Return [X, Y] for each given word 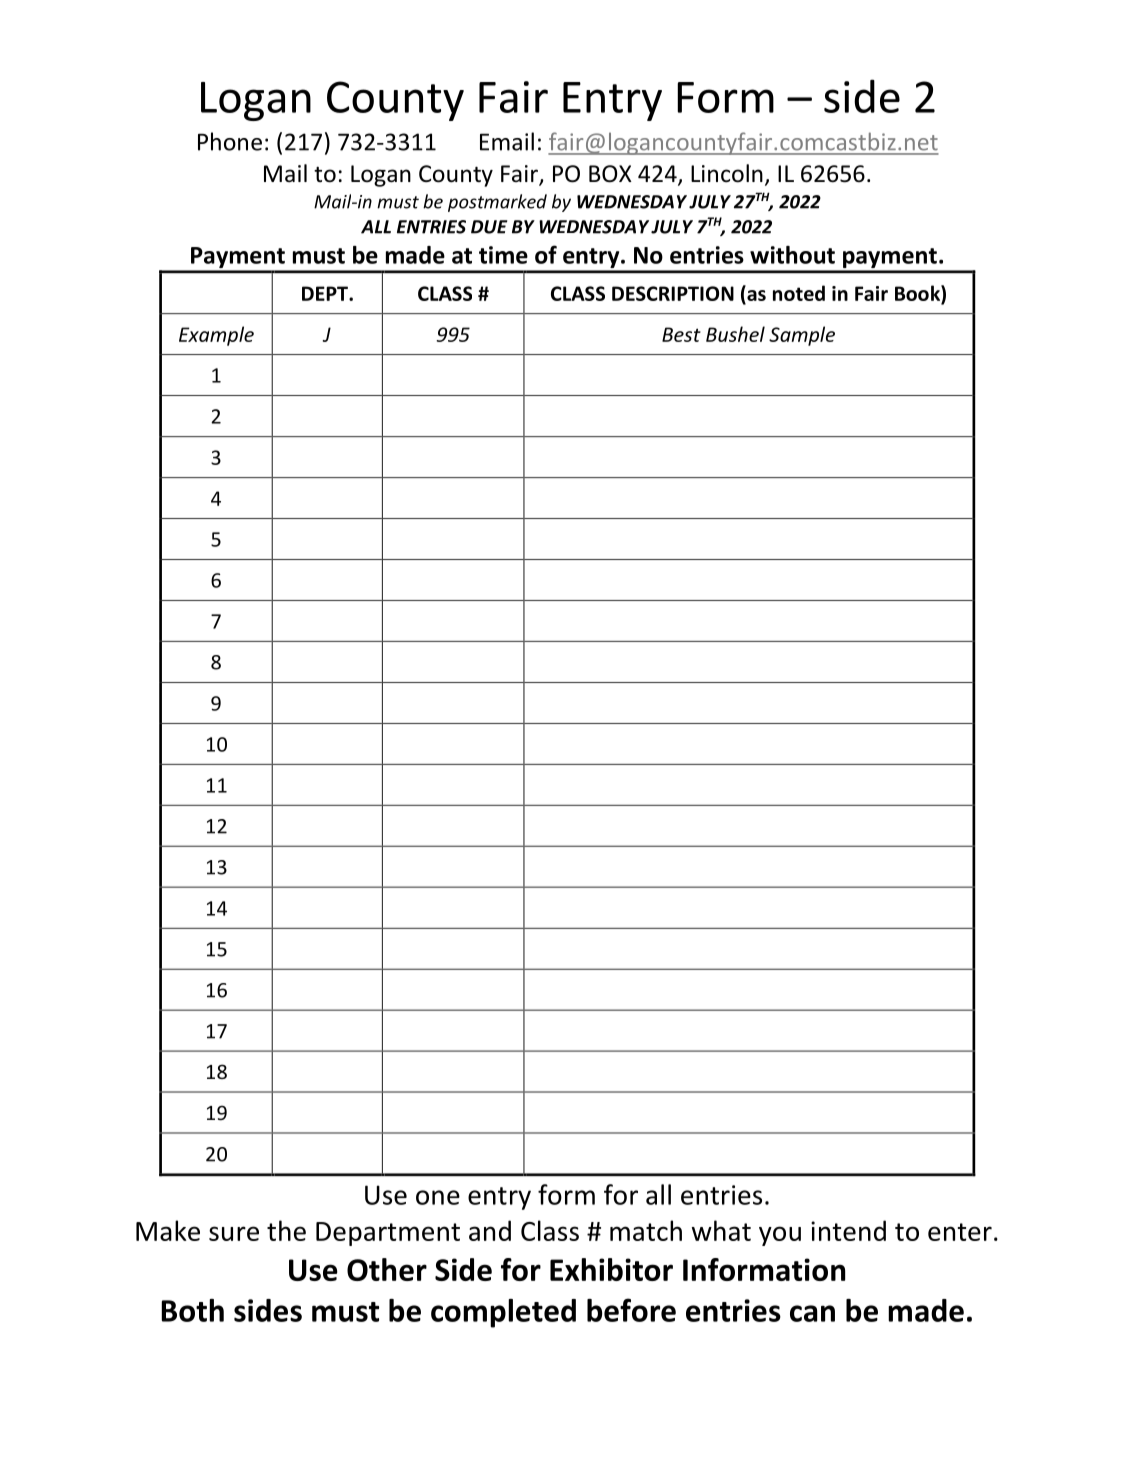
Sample [802, 336]
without [792, 255]
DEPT [326, 293]
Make [168, 1230]
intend [848, 1230]
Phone [230, 141]
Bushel [735, 334]
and [490, 1230]
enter [960, 1232]
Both [192, 1310]
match [646, 1230]
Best [681, 334]
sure [234, 1233]
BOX [610, 174]
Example [216, 336]
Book [918, 293]
